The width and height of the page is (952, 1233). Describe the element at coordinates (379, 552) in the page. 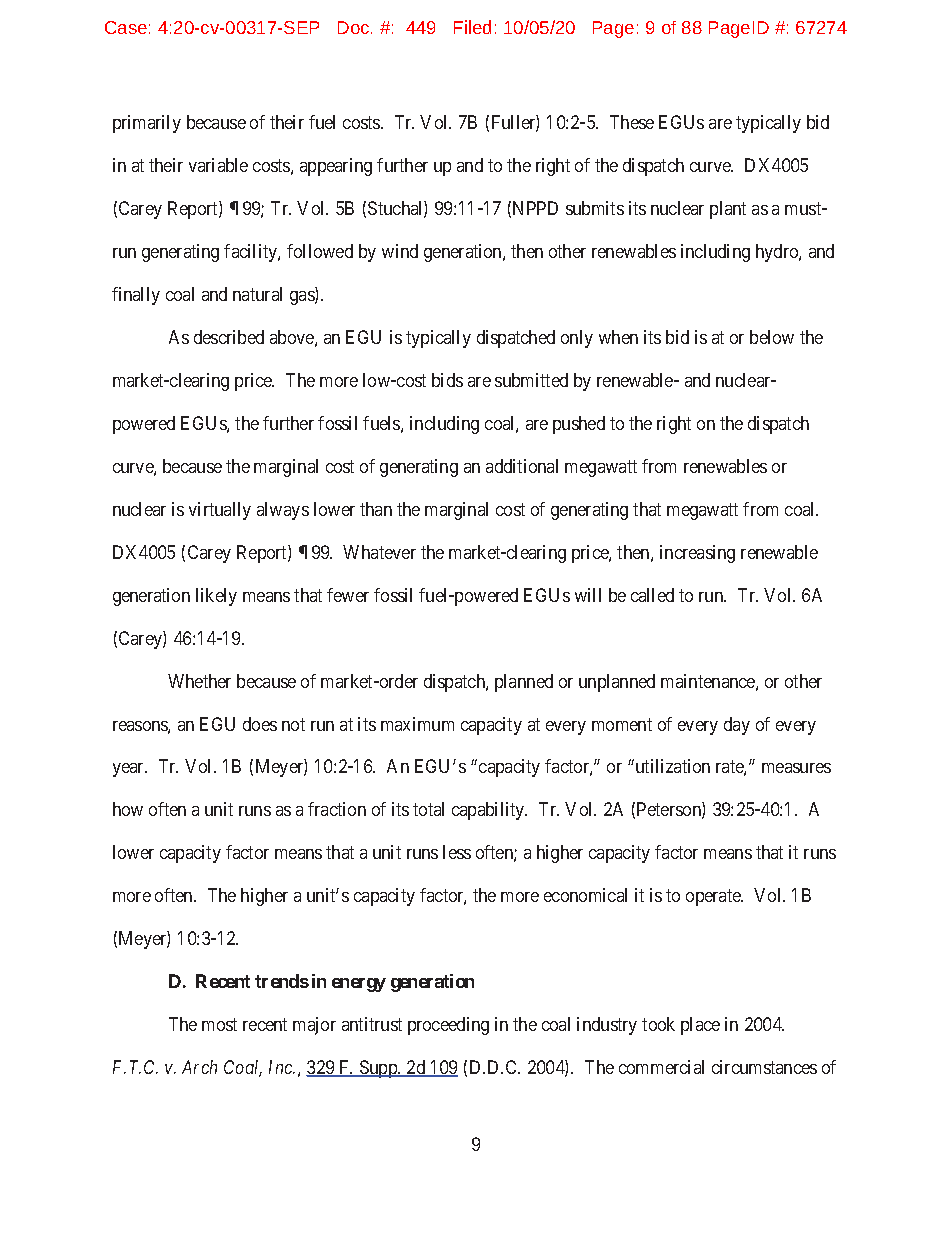

I see `Whatever` at that location.
